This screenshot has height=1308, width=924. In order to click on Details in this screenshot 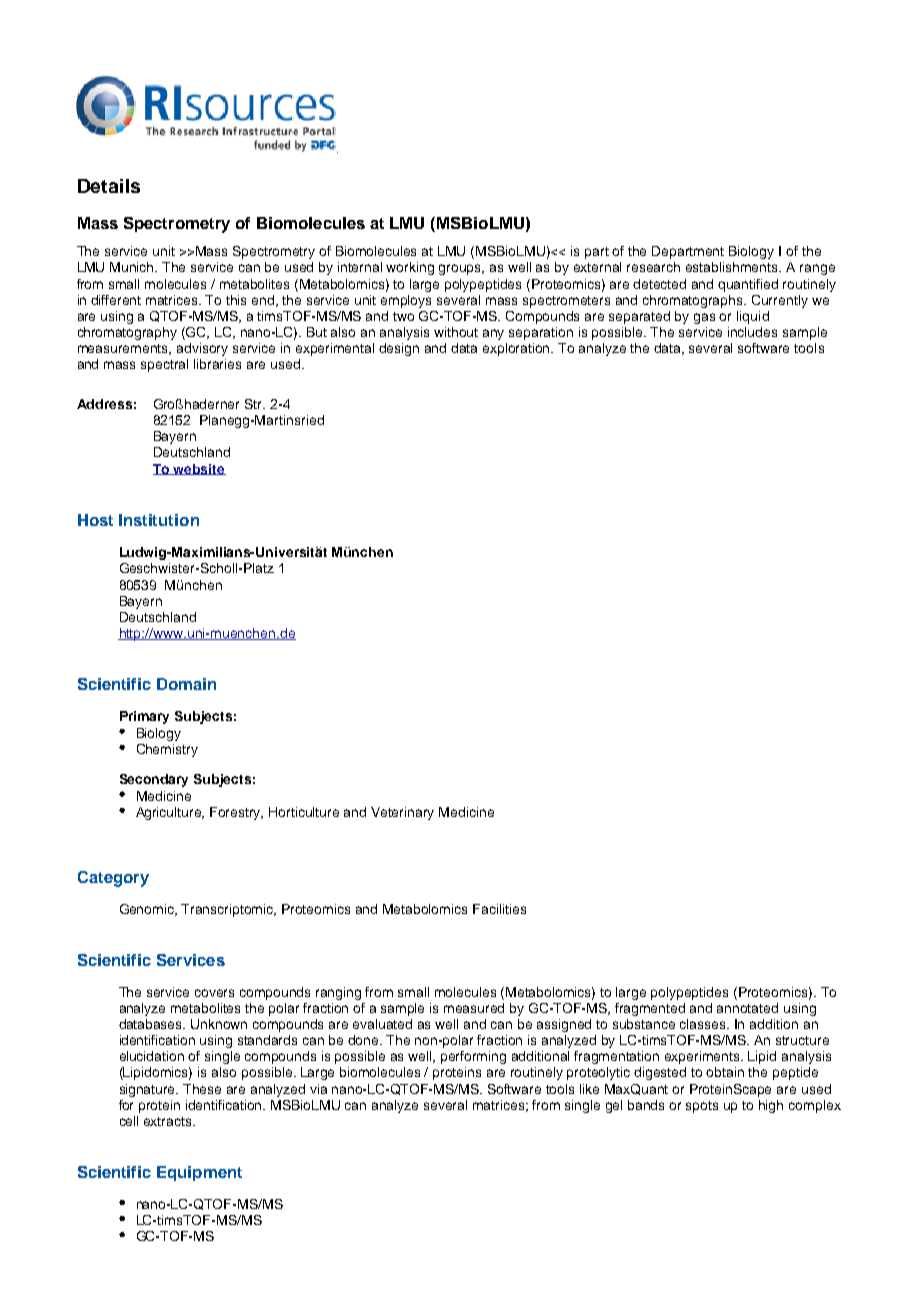, I will do `click(109, 186)`.
